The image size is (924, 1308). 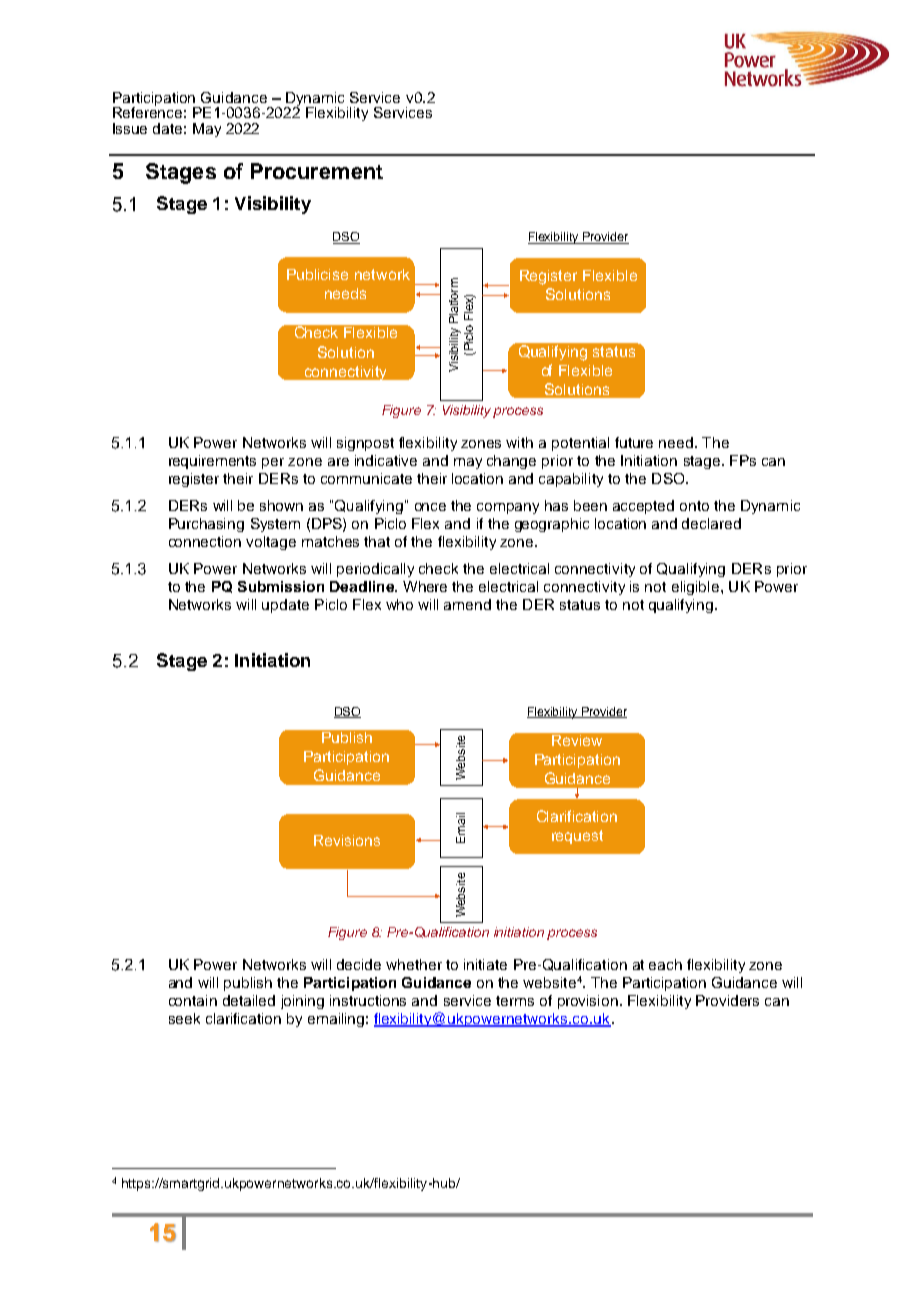 I want to click on once, so click(x=430, y=507).
